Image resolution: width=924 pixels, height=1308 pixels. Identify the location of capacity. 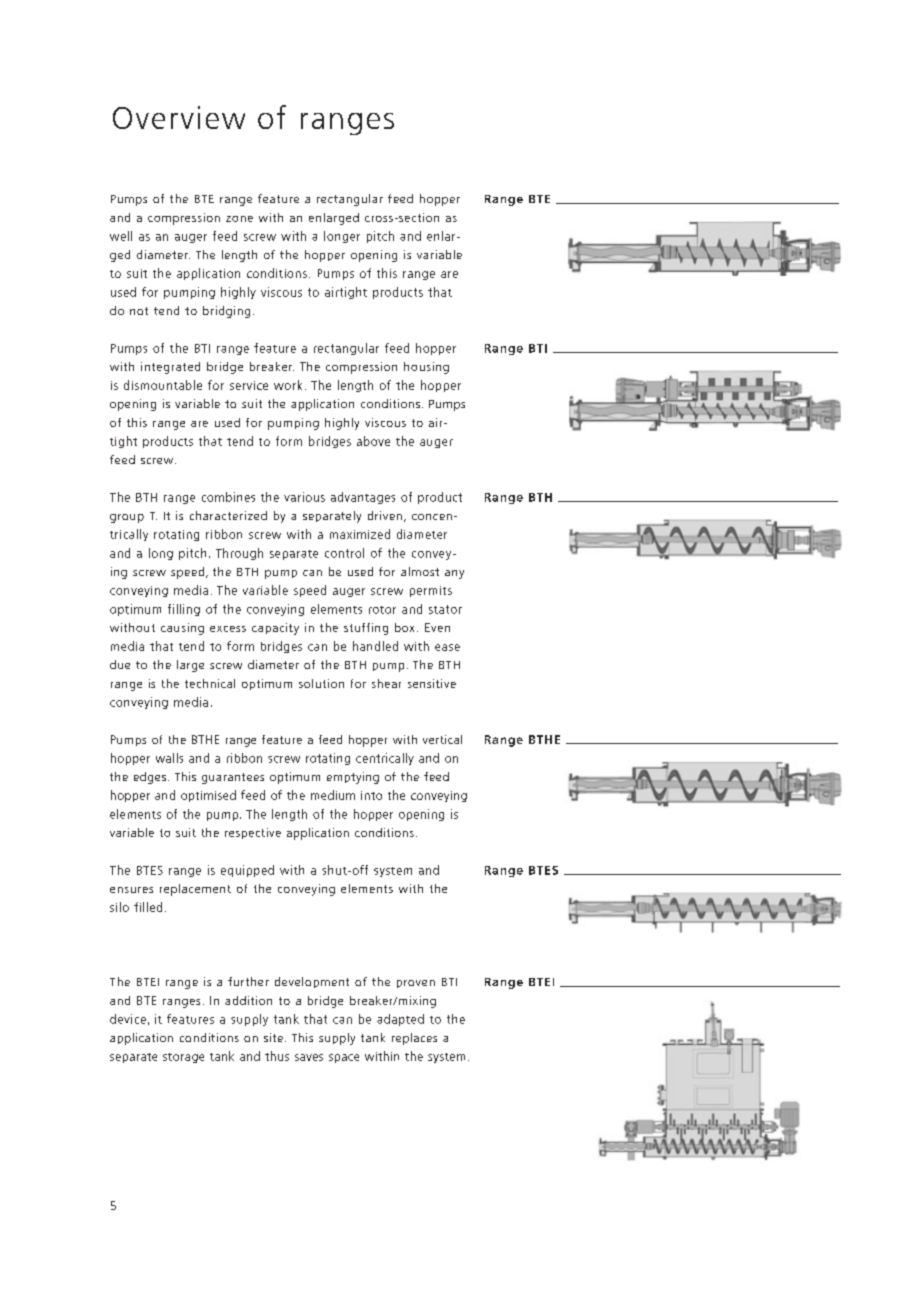
(275, 629).
